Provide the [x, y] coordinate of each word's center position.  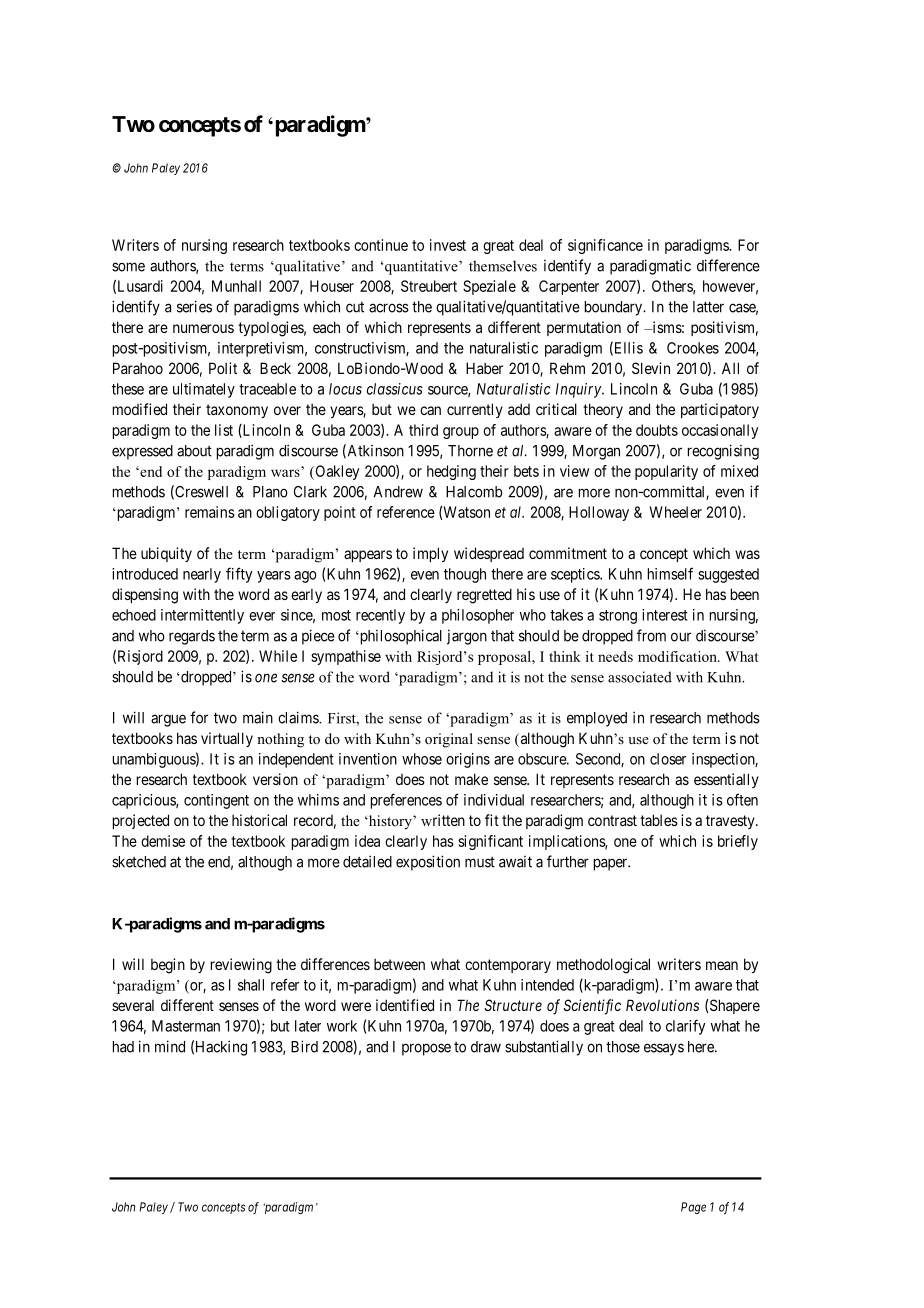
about [194, 451]
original [449, 740]
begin [168, 966]
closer [668, 759]
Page [693, 1208]
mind [170, 1046]
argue [168, 720]
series [194, 306]
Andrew [398, 492]
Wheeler [676, 512]
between [399, 964]
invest [448, 245]
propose [426, 1049]
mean [722, 965]
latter [708, 307]
